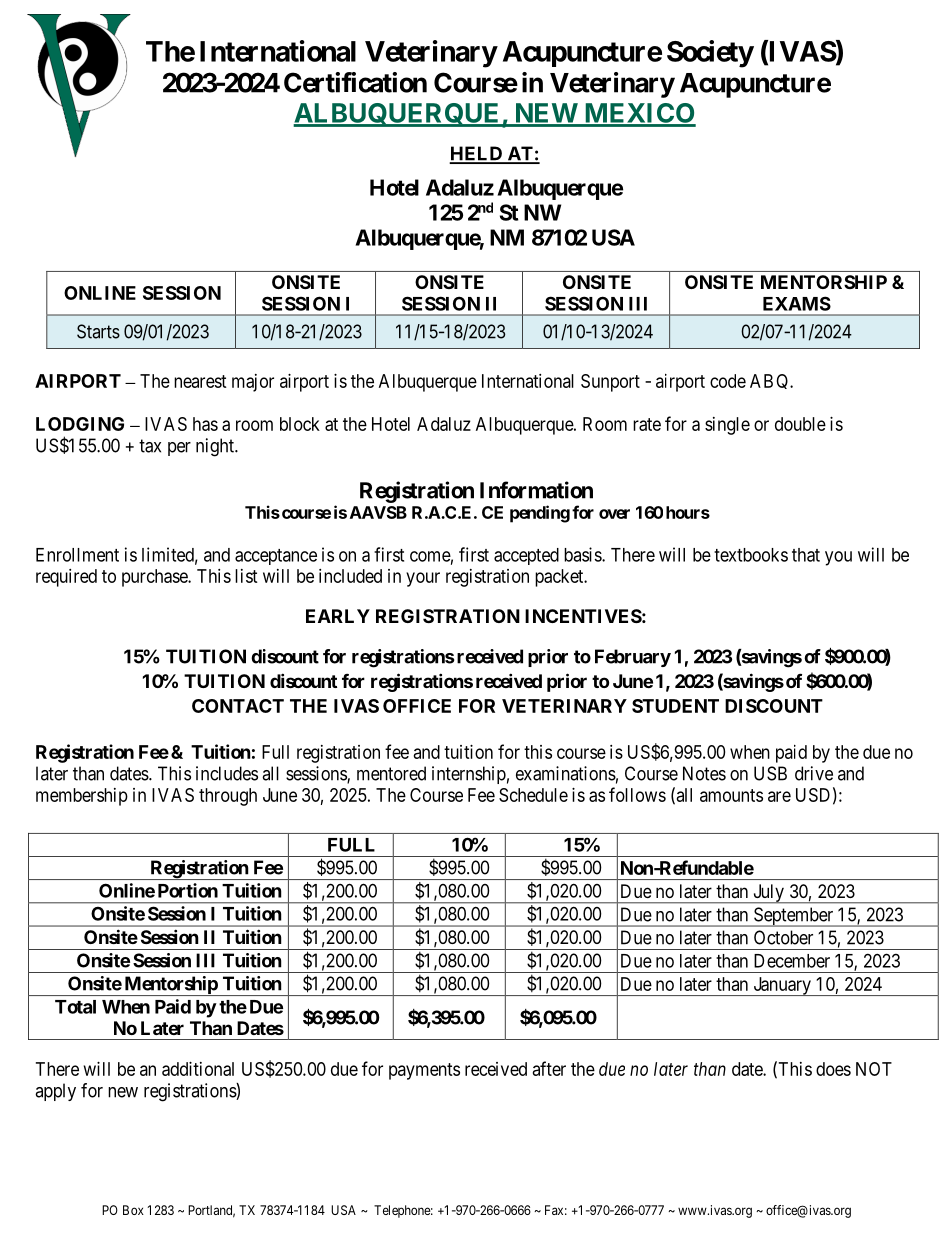 Image resolution: width=952 pixels, height=1233 pixels. Describe the element at coordinates (833, 1069) in the image. I see `does` at that location.
